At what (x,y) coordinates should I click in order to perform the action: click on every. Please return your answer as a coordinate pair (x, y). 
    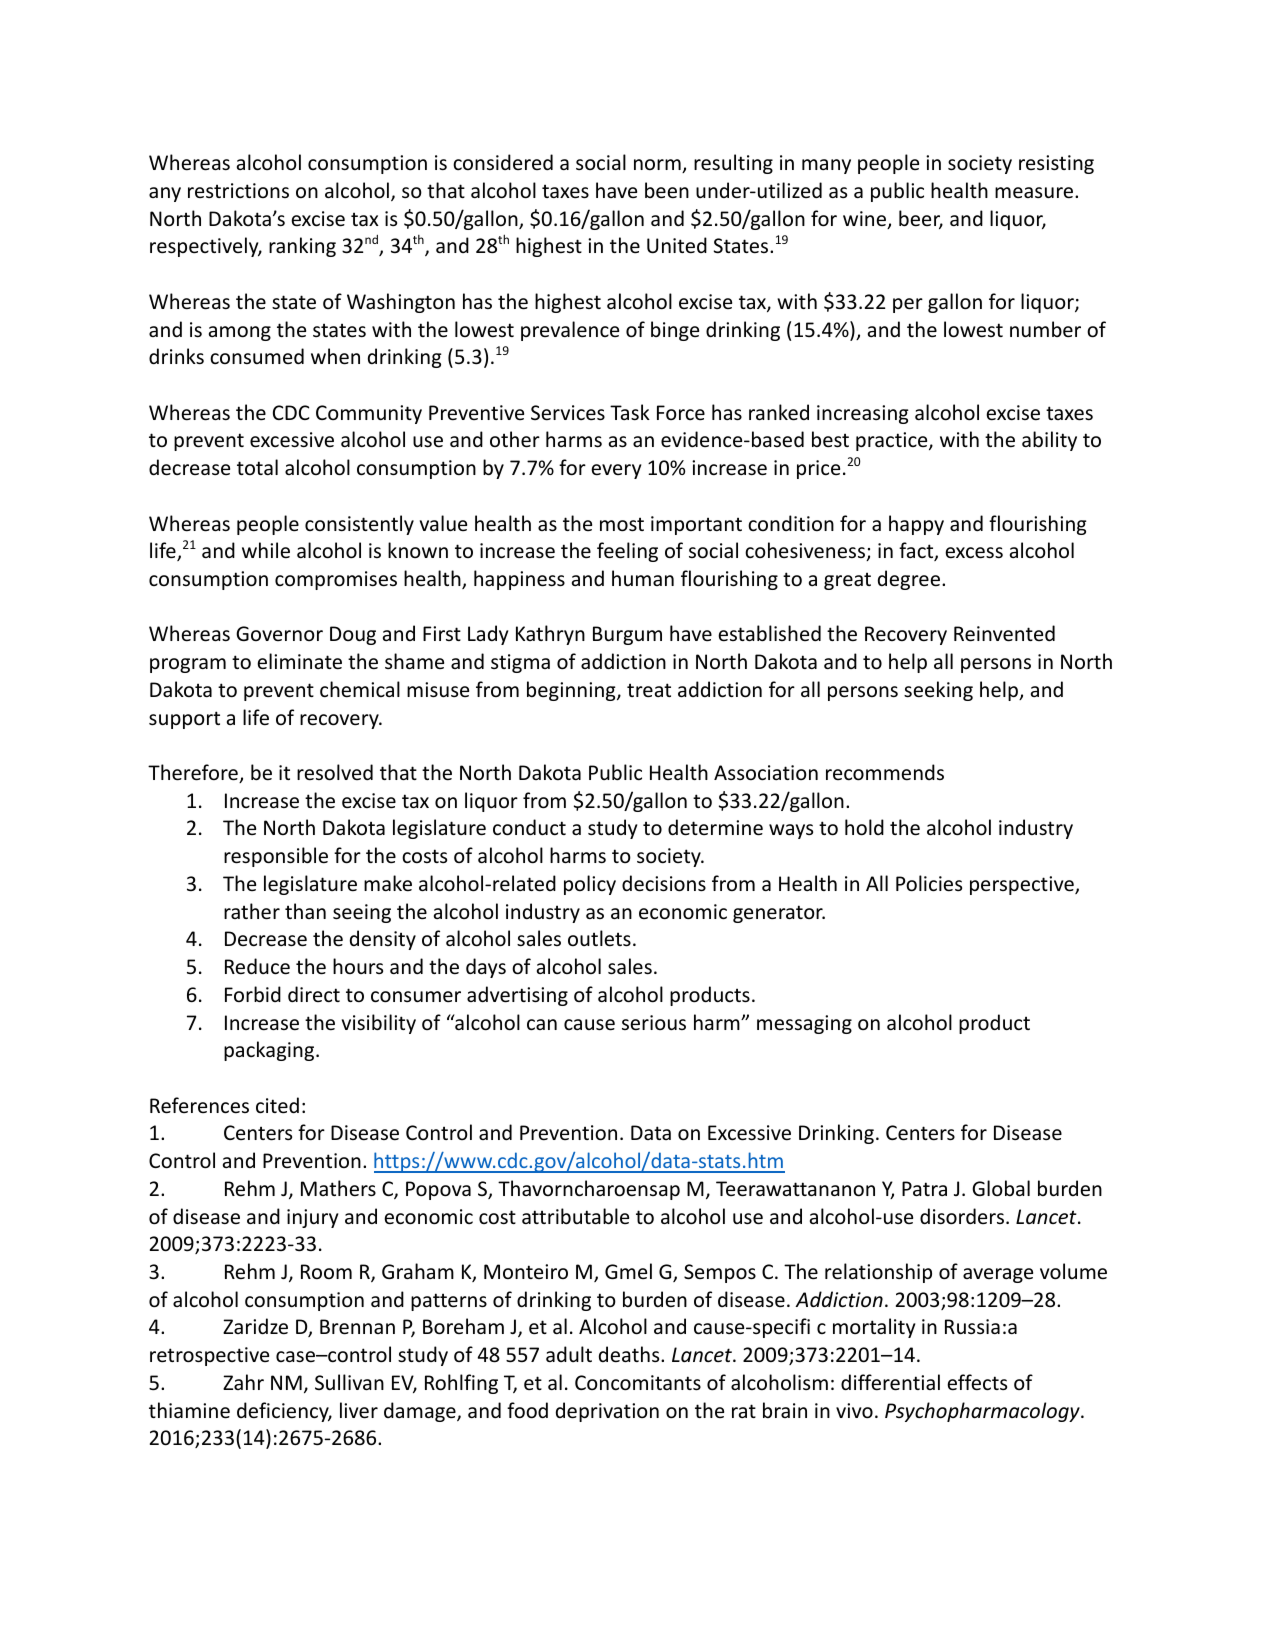
    Looking at the image, I should click on (616, 471).
